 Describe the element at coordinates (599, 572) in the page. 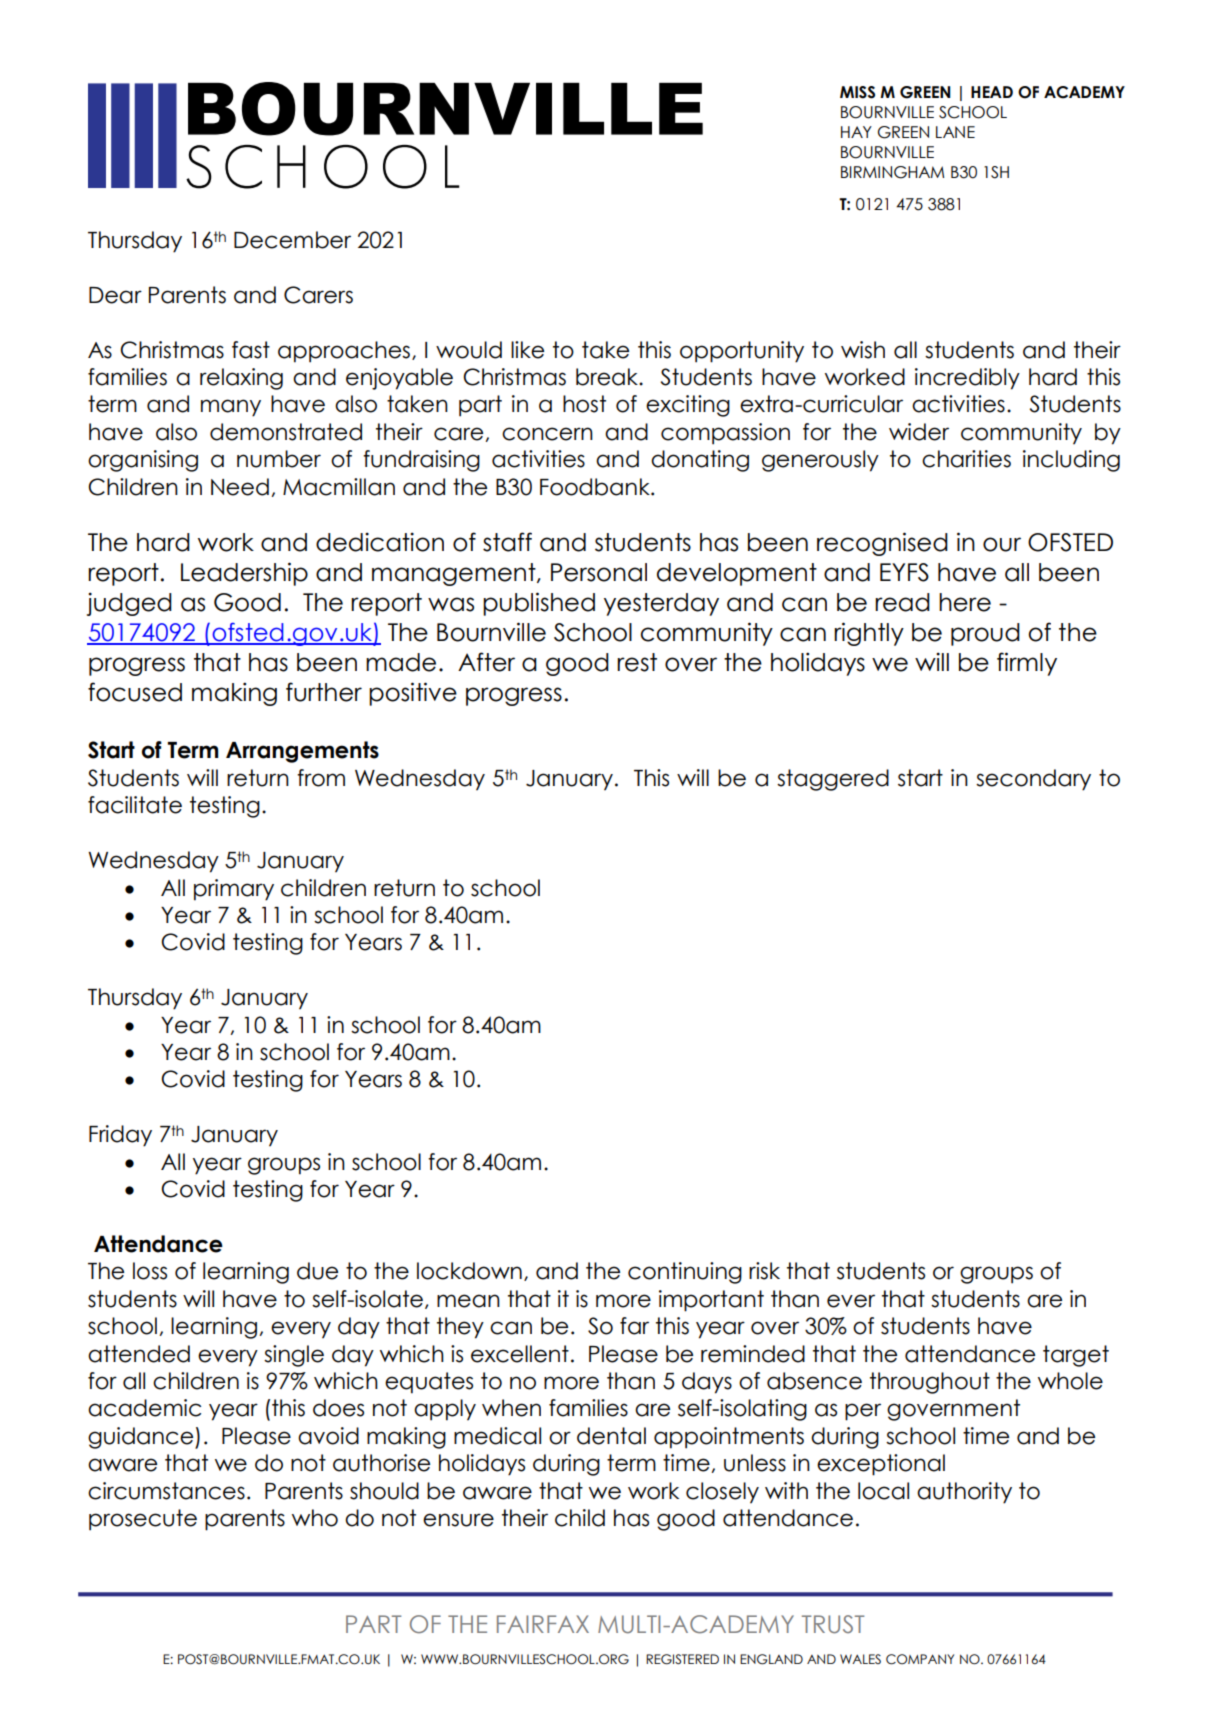

I see `Personal` at that location.
